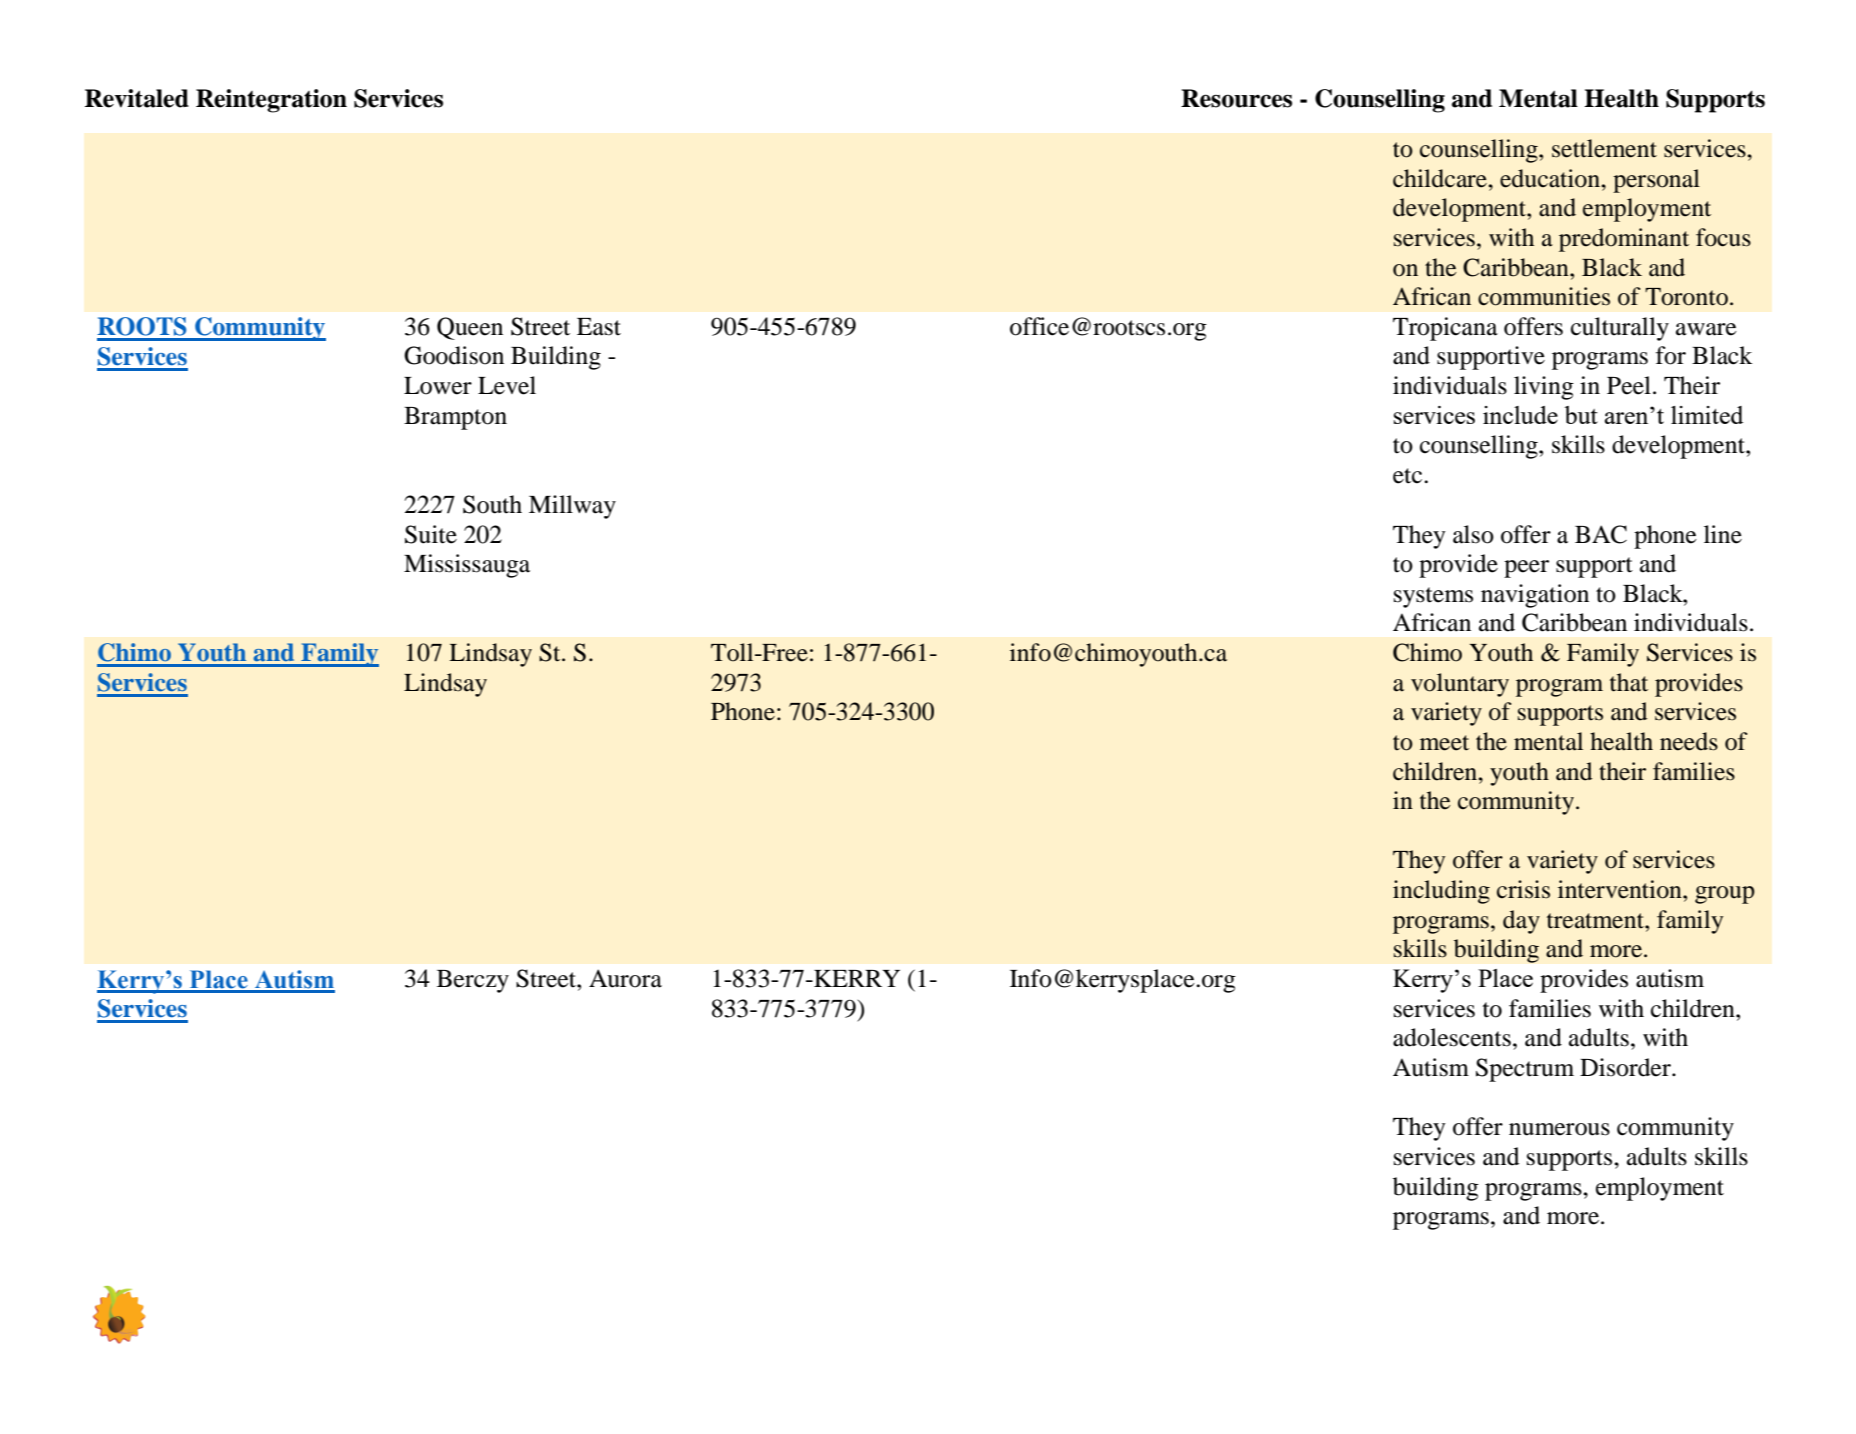 The width and height of the screenshot is (1856, 1434). What do you see at coordinates (625, 978) in the screenshot?
I see `Aurora` at bounding box center [625, 978].
